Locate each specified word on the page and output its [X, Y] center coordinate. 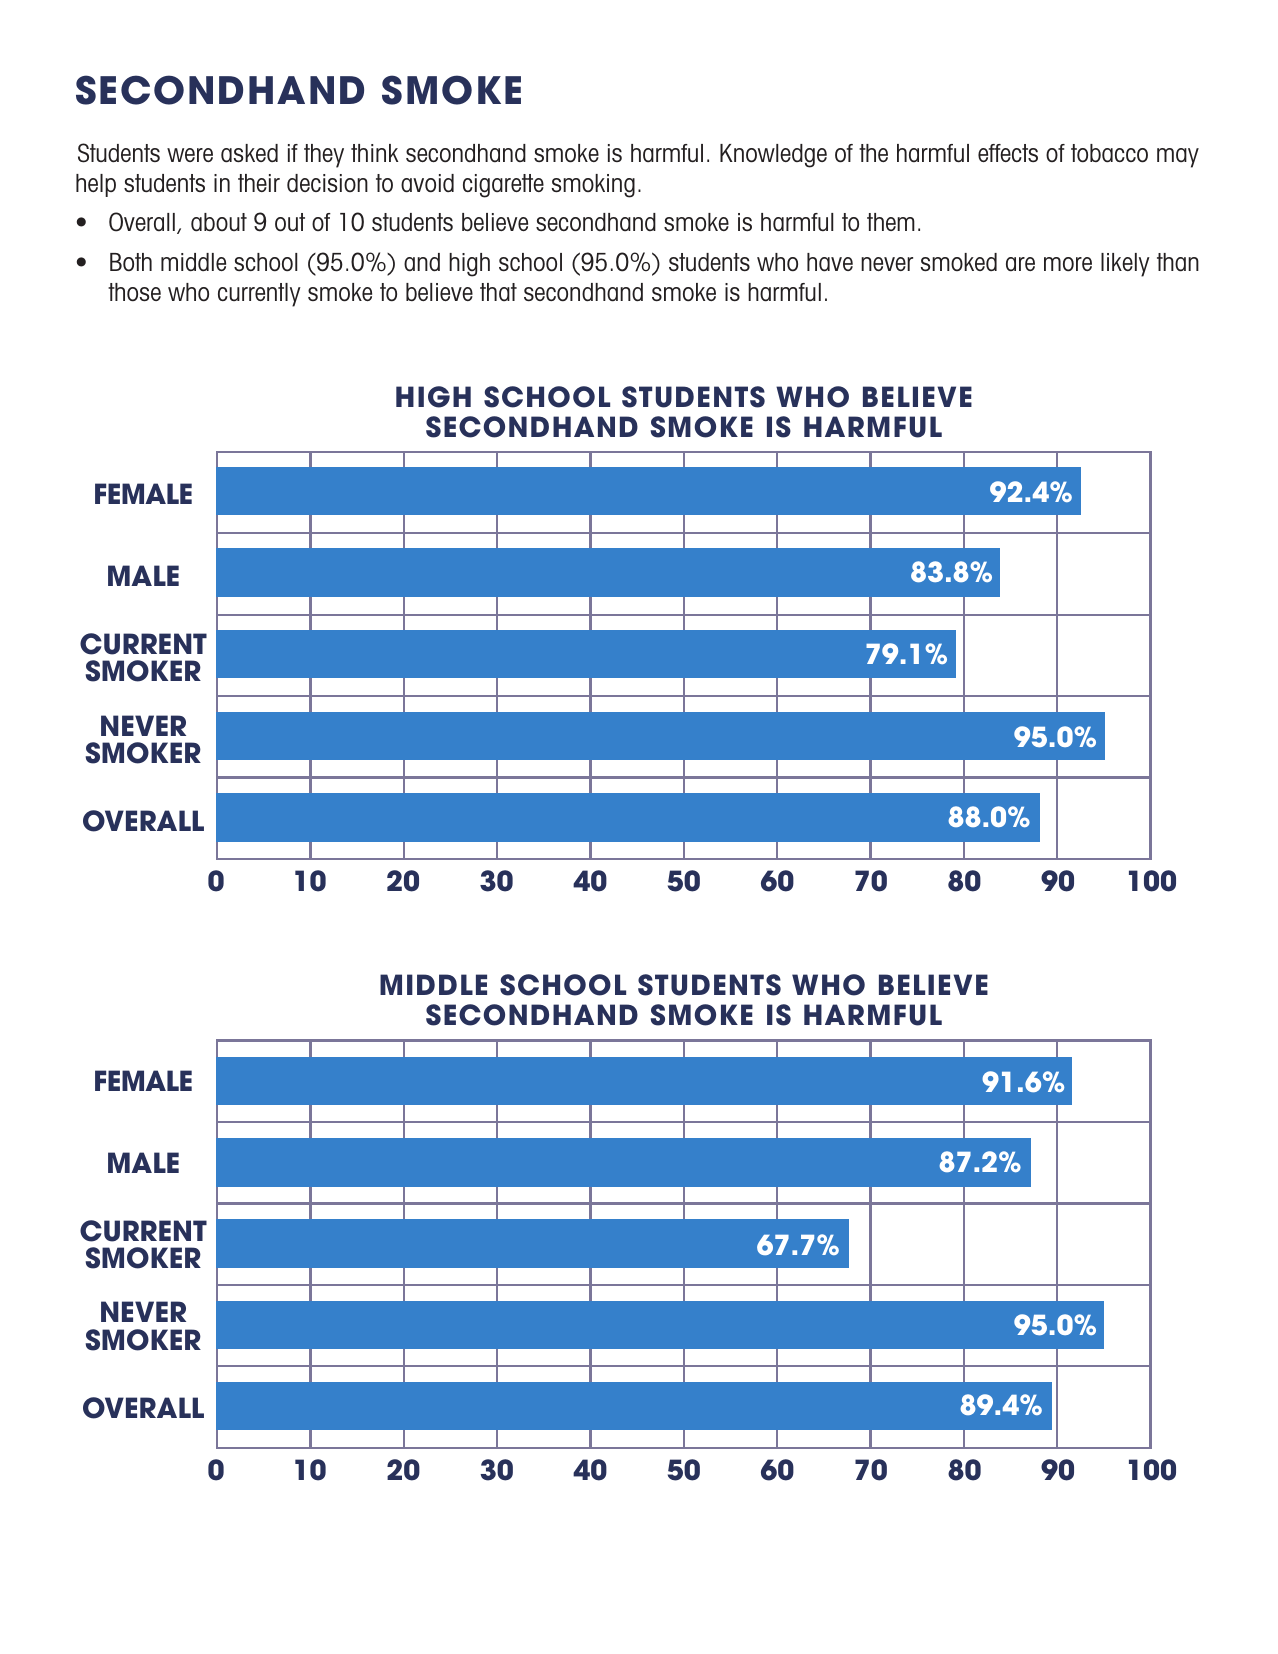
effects [1008, 153]
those [134, 292]
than [1178, 262]
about [219, 222]
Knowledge [773, 156]
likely [1125, 265]
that [498, 292]
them [891, 222]
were [190, 155]
